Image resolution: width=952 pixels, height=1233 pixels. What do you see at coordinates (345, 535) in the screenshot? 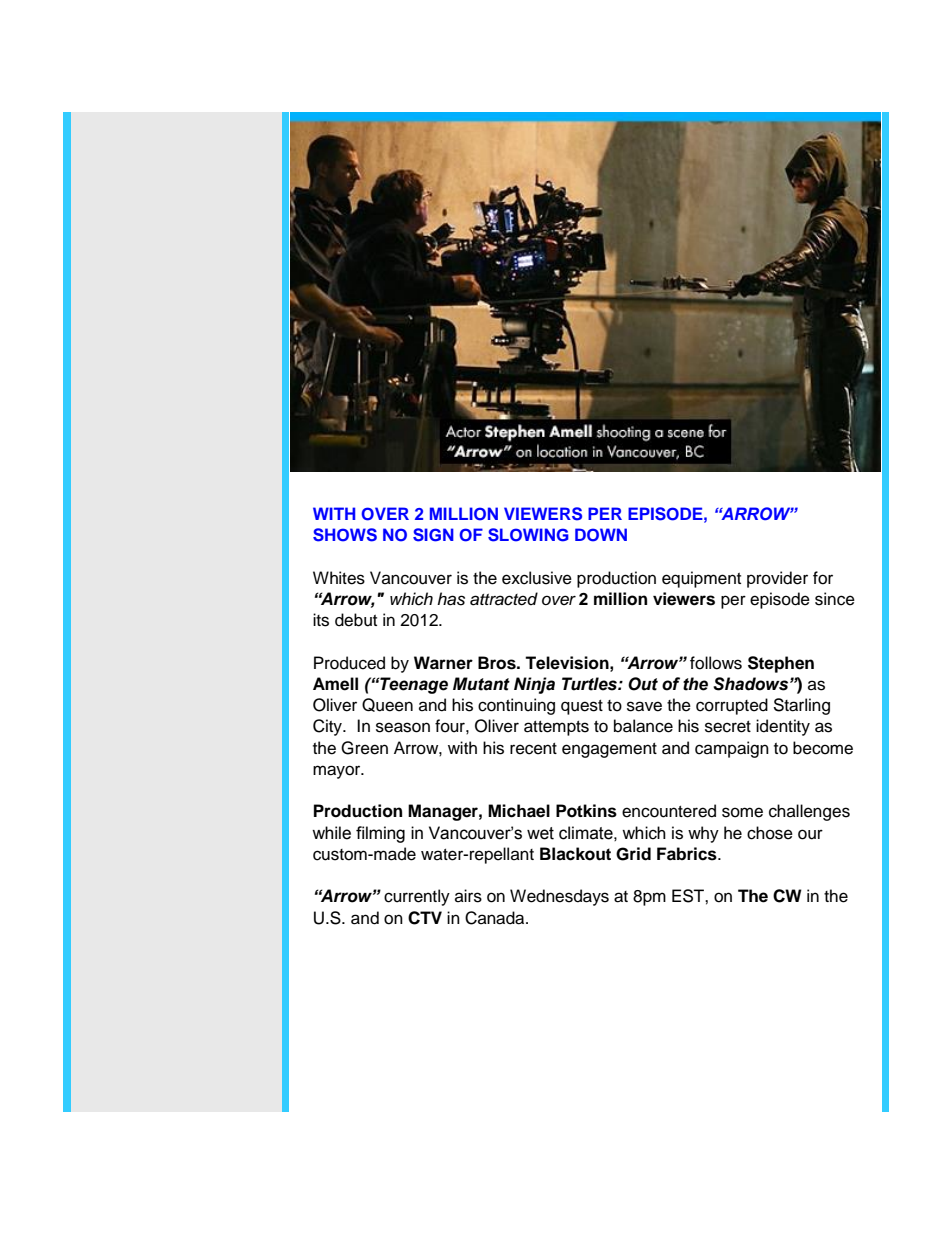
I see `SHOWS` at bounding box center [345, 535].
